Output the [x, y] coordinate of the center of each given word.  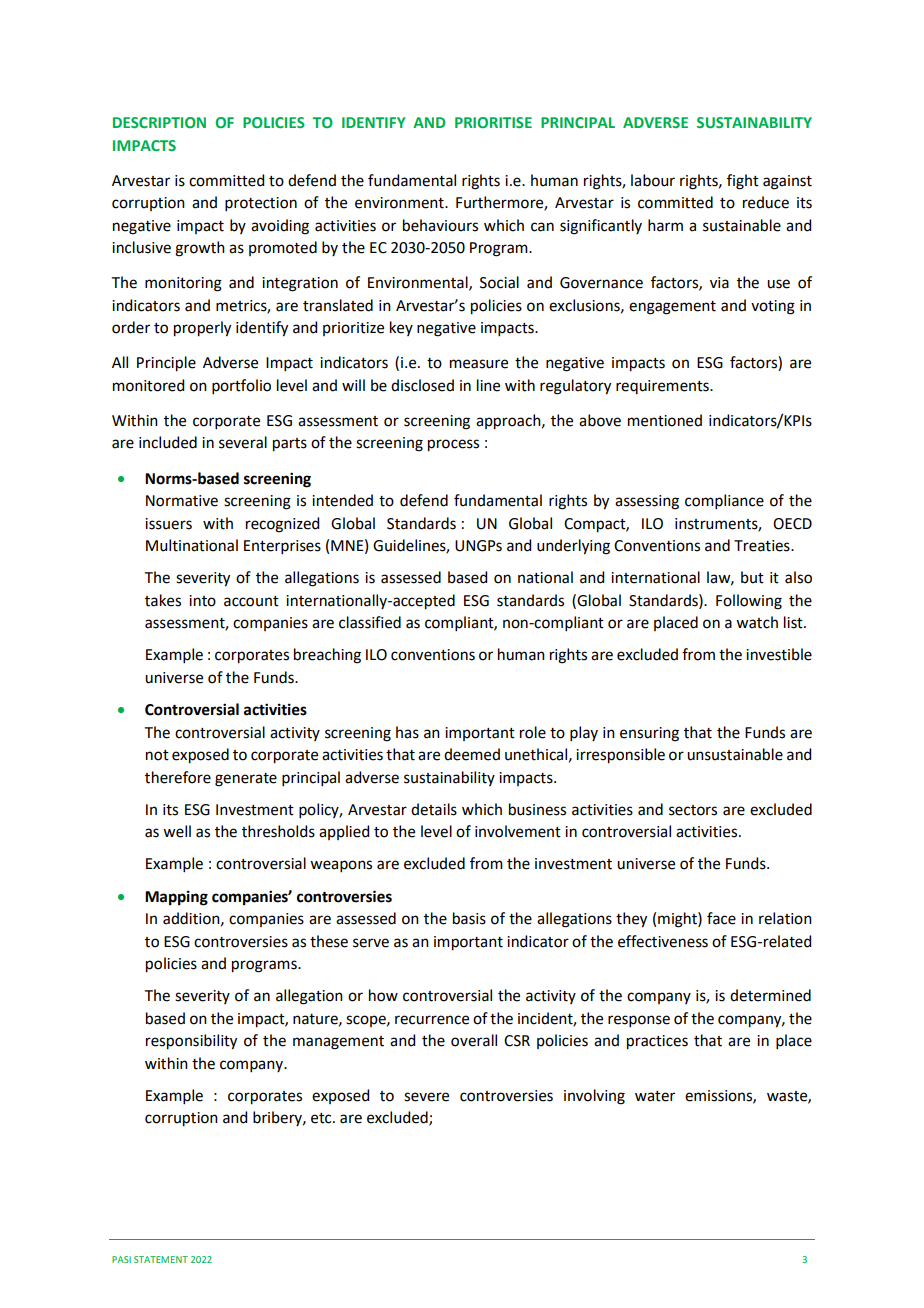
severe [426, 1097]
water [655, 1096]
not [157, 755]
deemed [472, 754]
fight [743, 182]
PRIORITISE [493, 122]
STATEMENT [161, 1259]
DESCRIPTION [159, 122]
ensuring [649, 734]
